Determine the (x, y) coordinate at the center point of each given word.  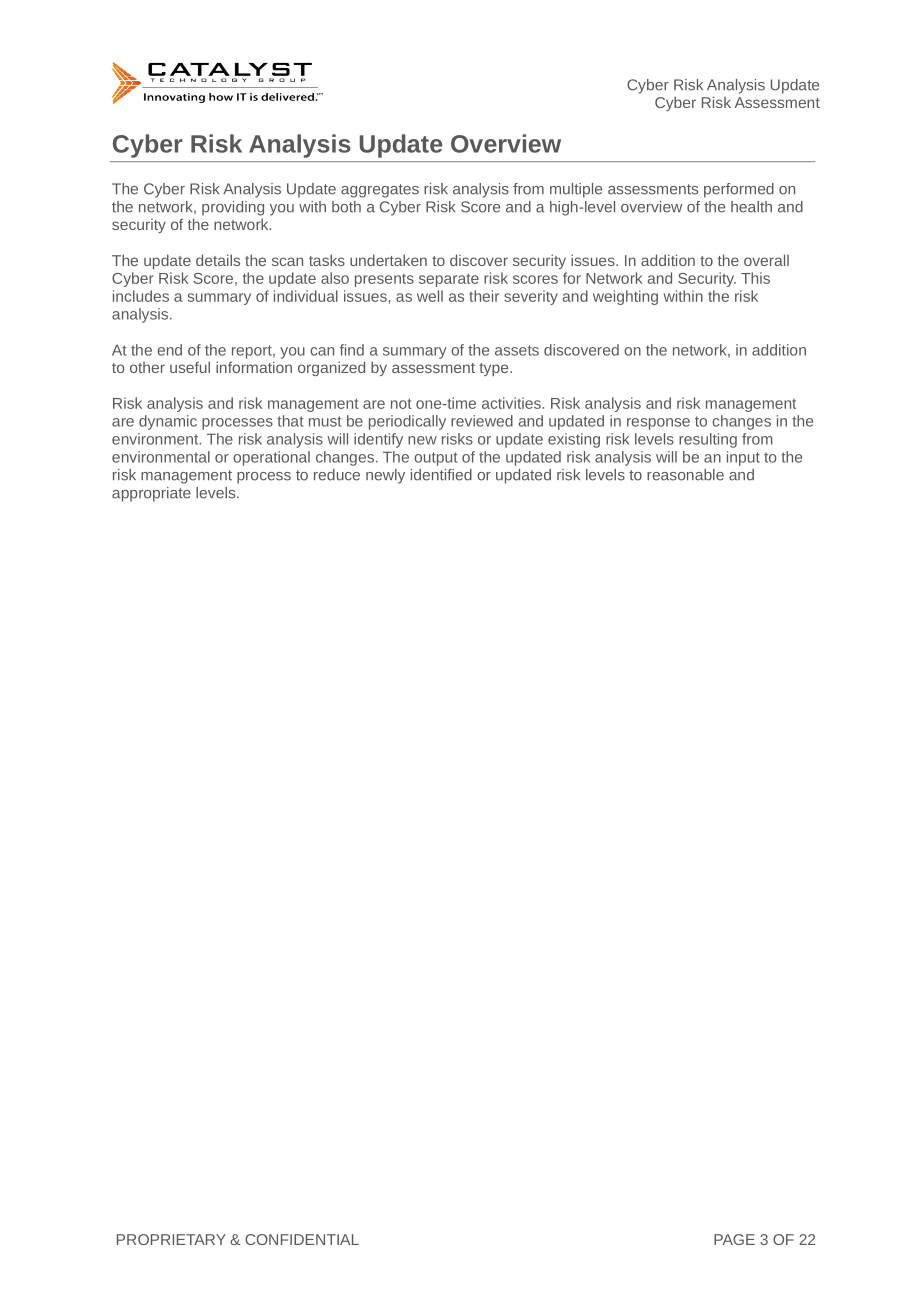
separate (449, 280)
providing (233, 208)
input (743, 458)
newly (385, 476)
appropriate (151, 494)
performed (739, 190)
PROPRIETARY (171, 1239)
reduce (337, 475)
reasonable (685, 475)
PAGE (734, 1239)
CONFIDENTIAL (302, 1239)
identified (441, 475)
